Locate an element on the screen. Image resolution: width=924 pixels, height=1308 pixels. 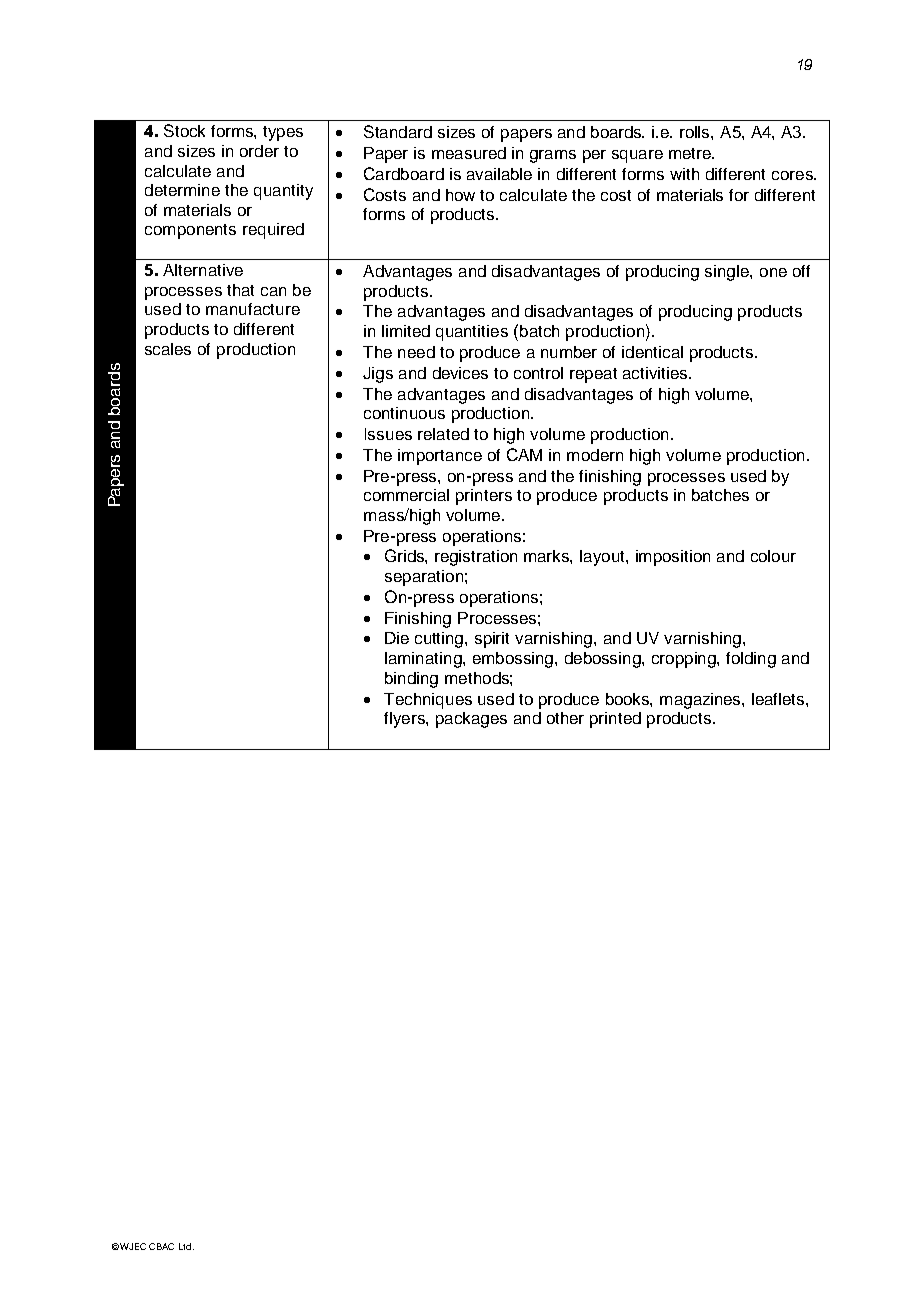
printed is located at coordinates (615, 720).
